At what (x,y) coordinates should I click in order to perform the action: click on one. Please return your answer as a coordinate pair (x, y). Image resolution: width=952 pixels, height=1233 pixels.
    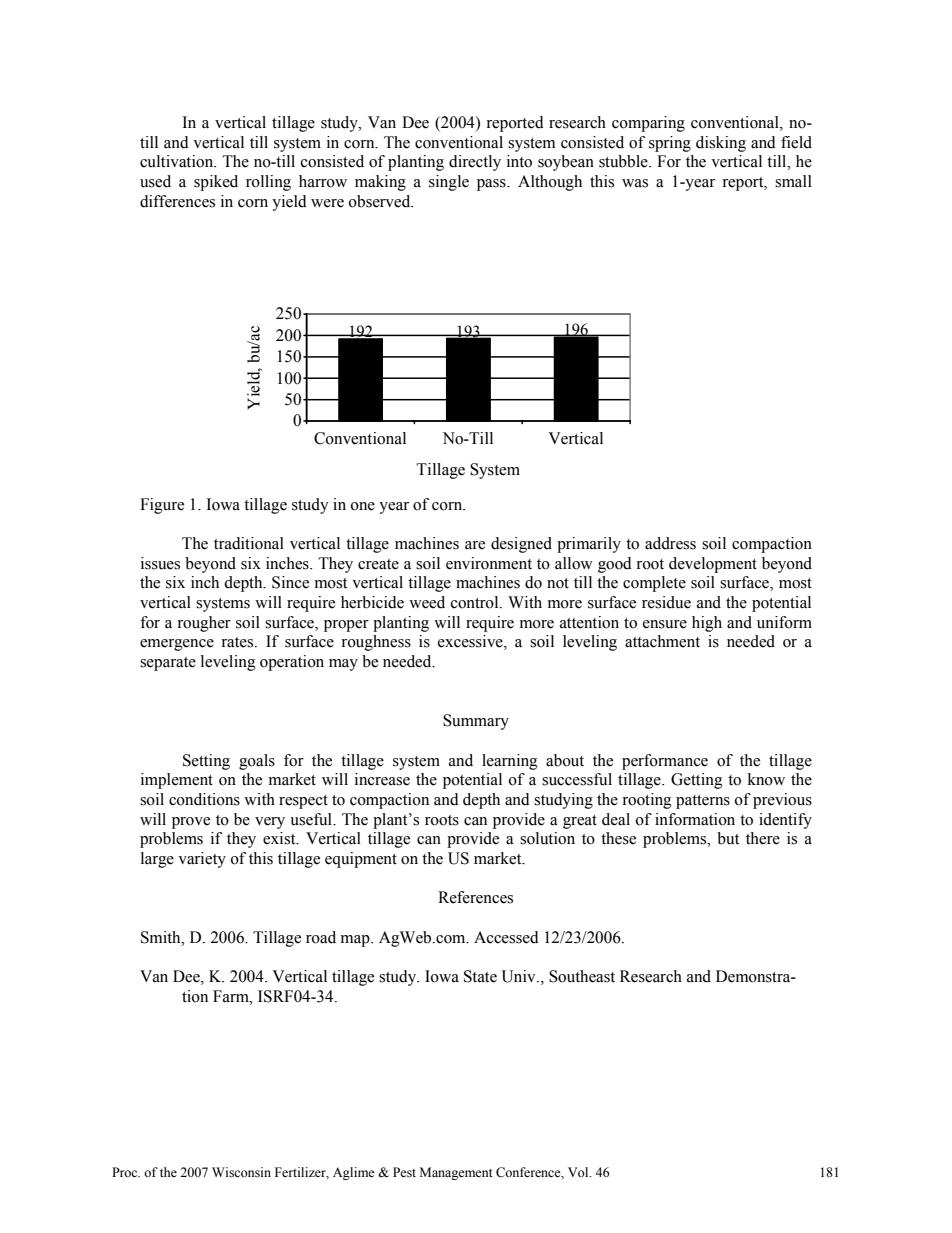
    Looking at the image, I should click on (363, 506).
